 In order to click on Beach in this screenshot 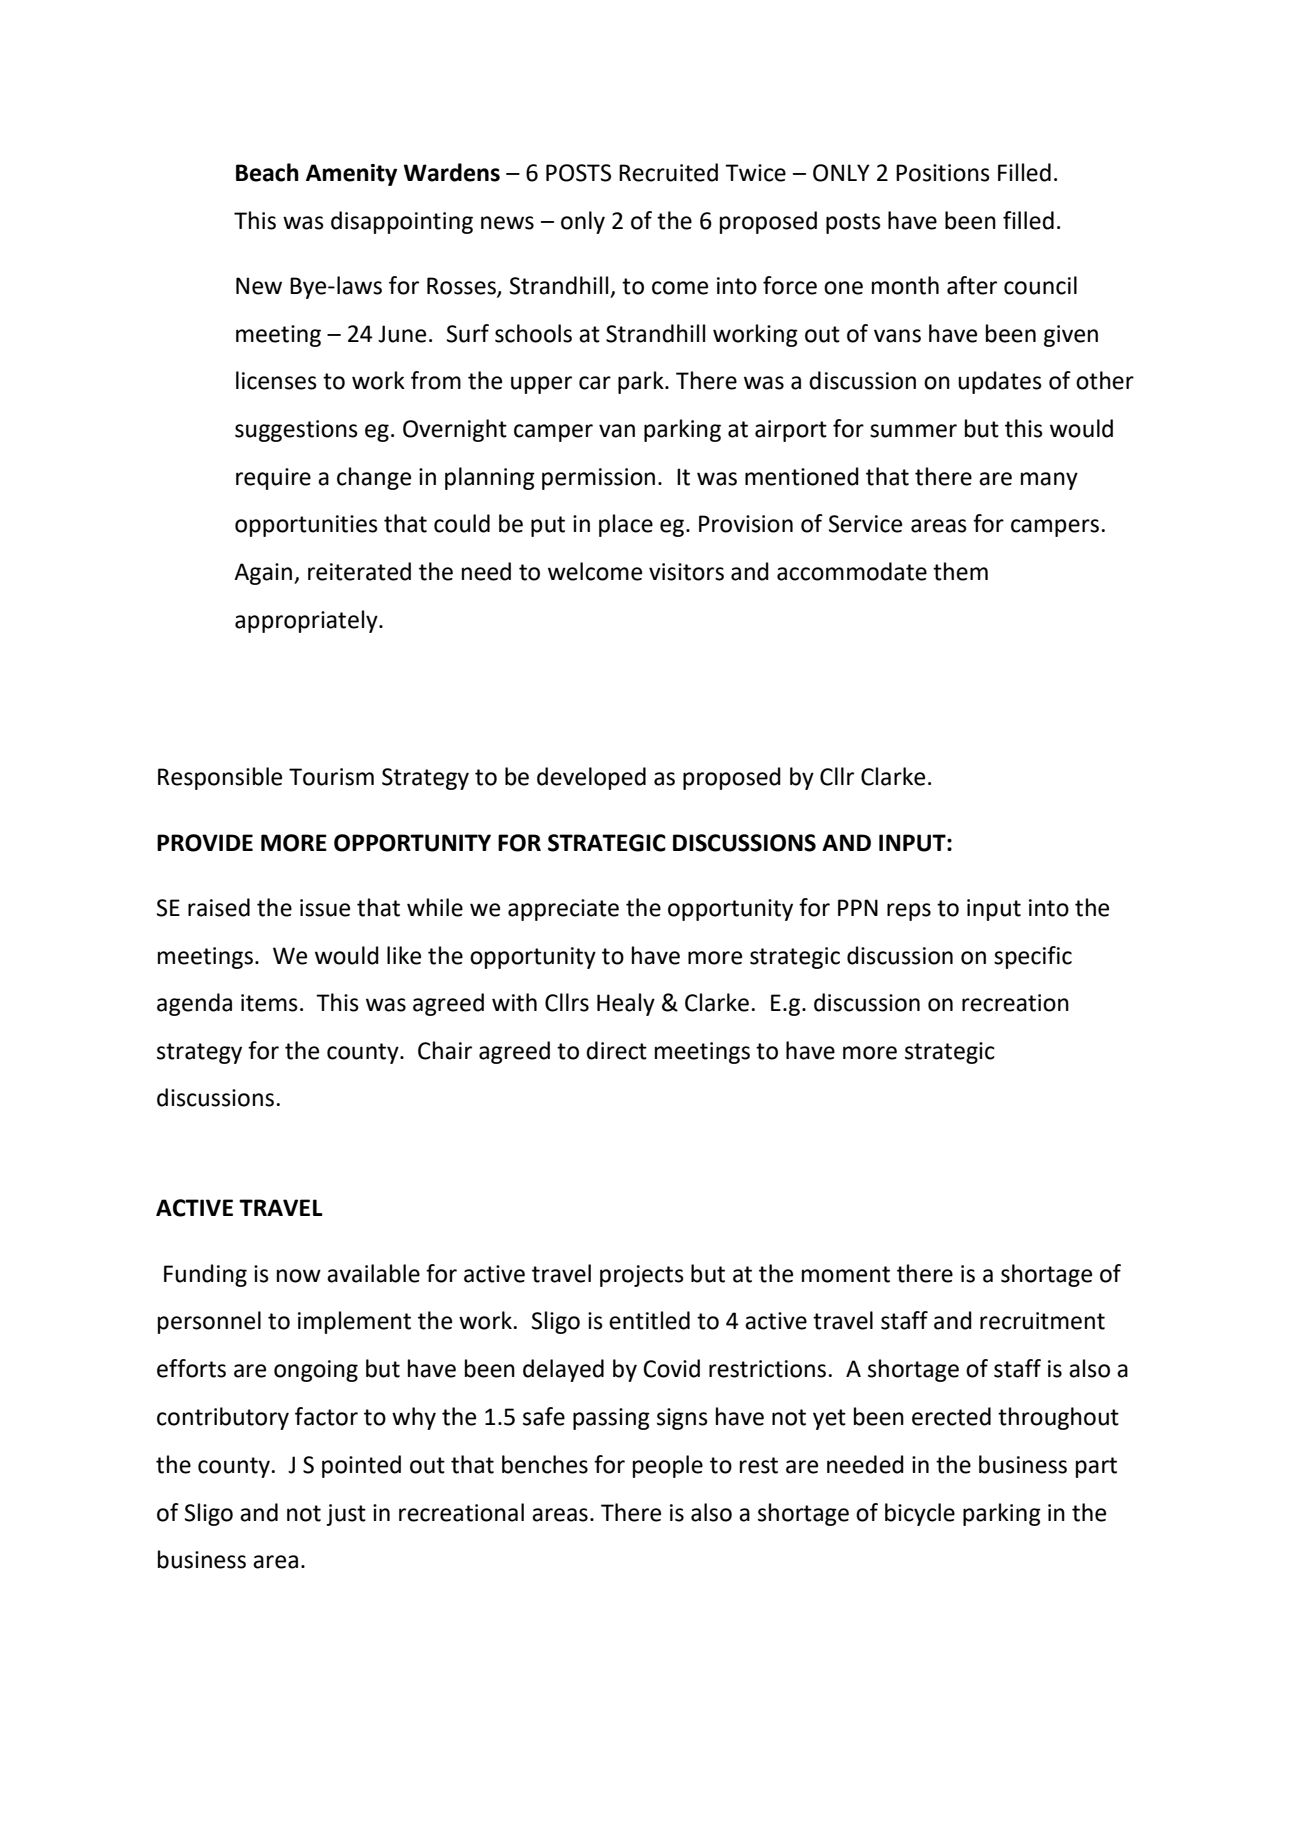, I will do `click(267, 172)`.
